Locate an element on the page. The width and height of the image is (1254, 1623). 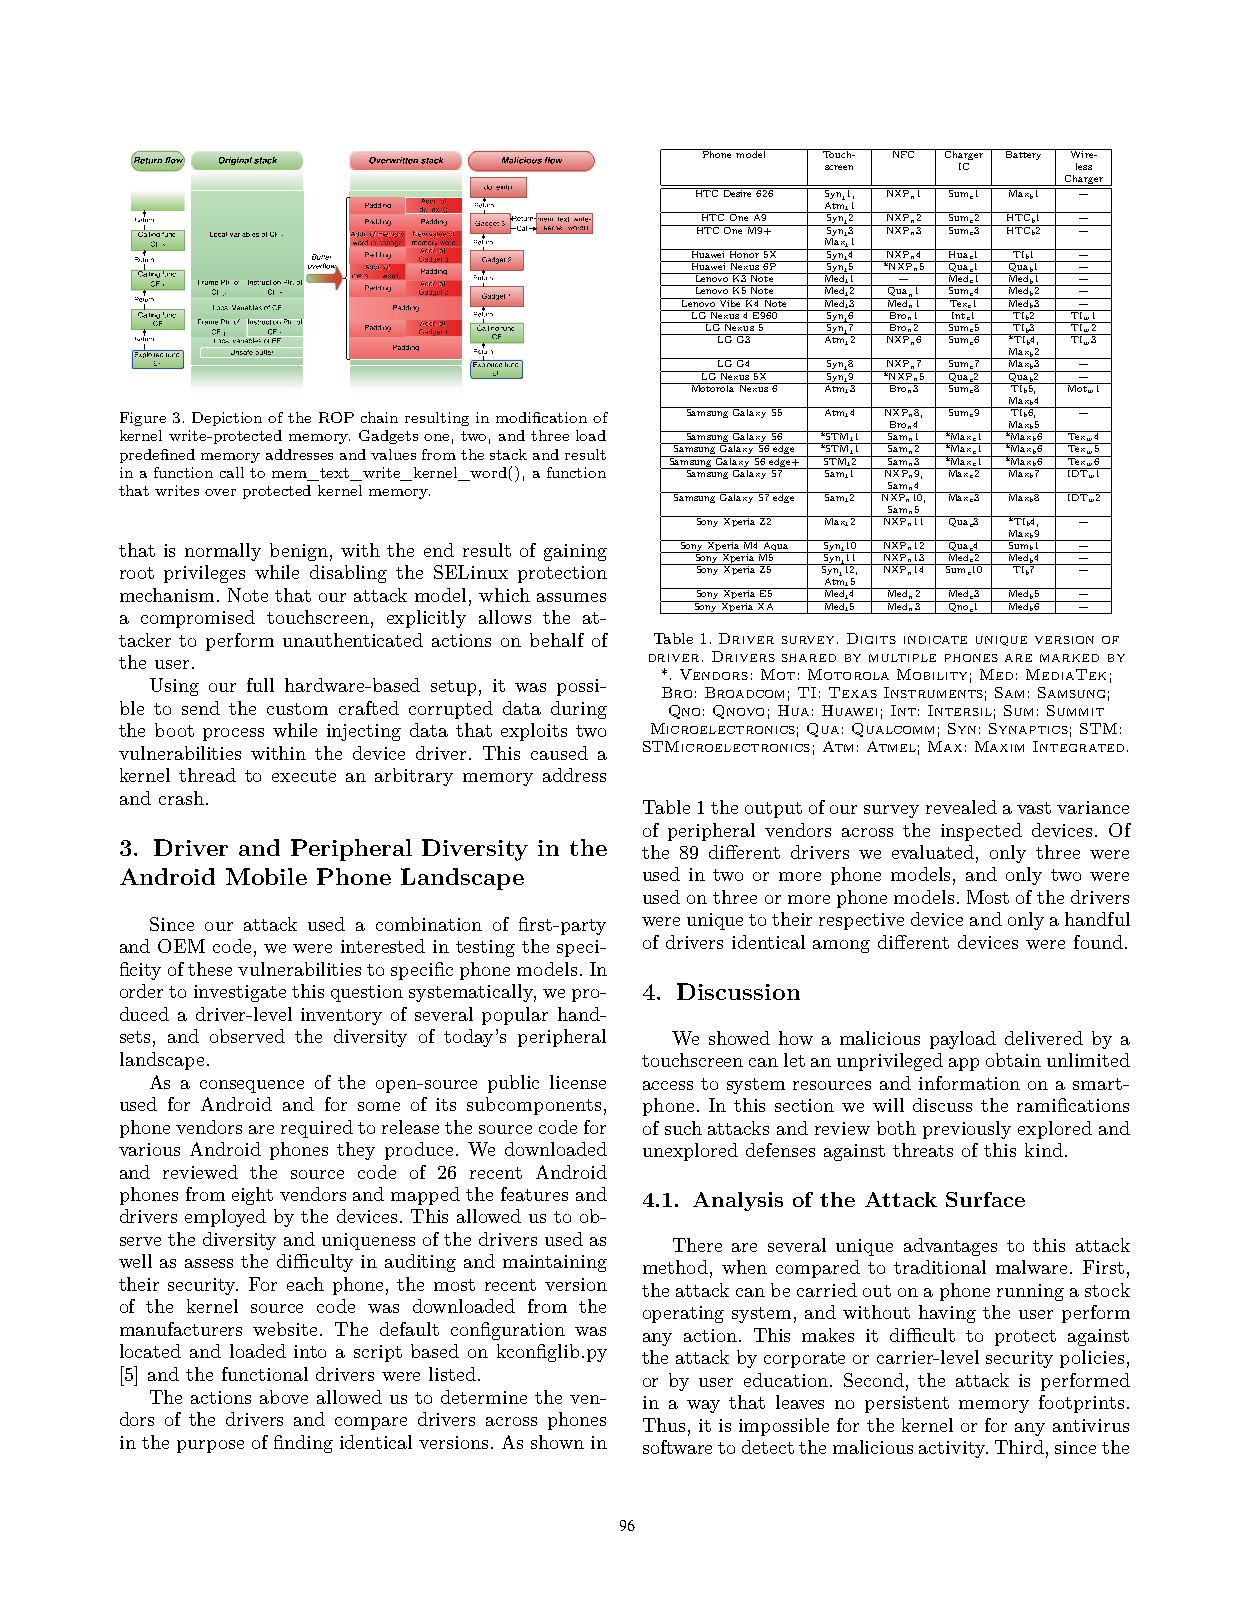
Thus is located at coordinates (664, 1425).
